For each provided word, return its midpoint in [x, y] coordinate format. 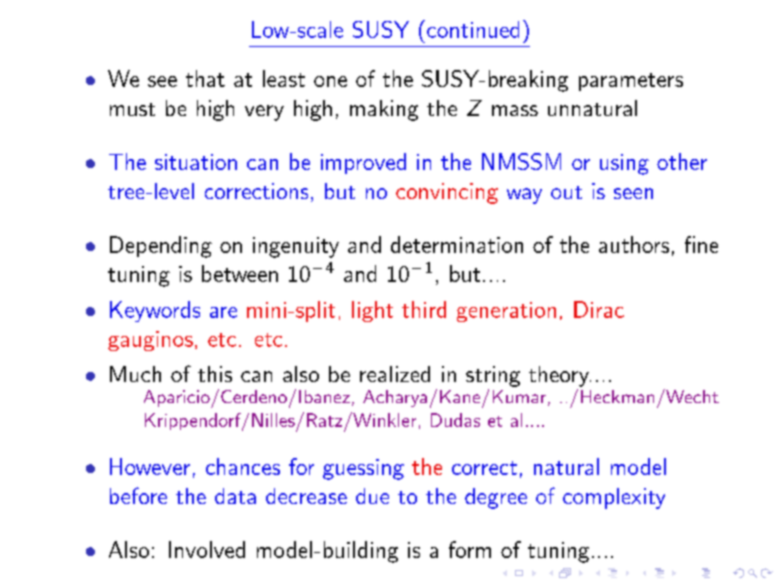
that [205, 78]
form [470, 549]
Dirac [599, 309]
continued [473, 29]
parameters [631, 82]
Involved [207, 549]
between [240, 273]
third [424, 309]
